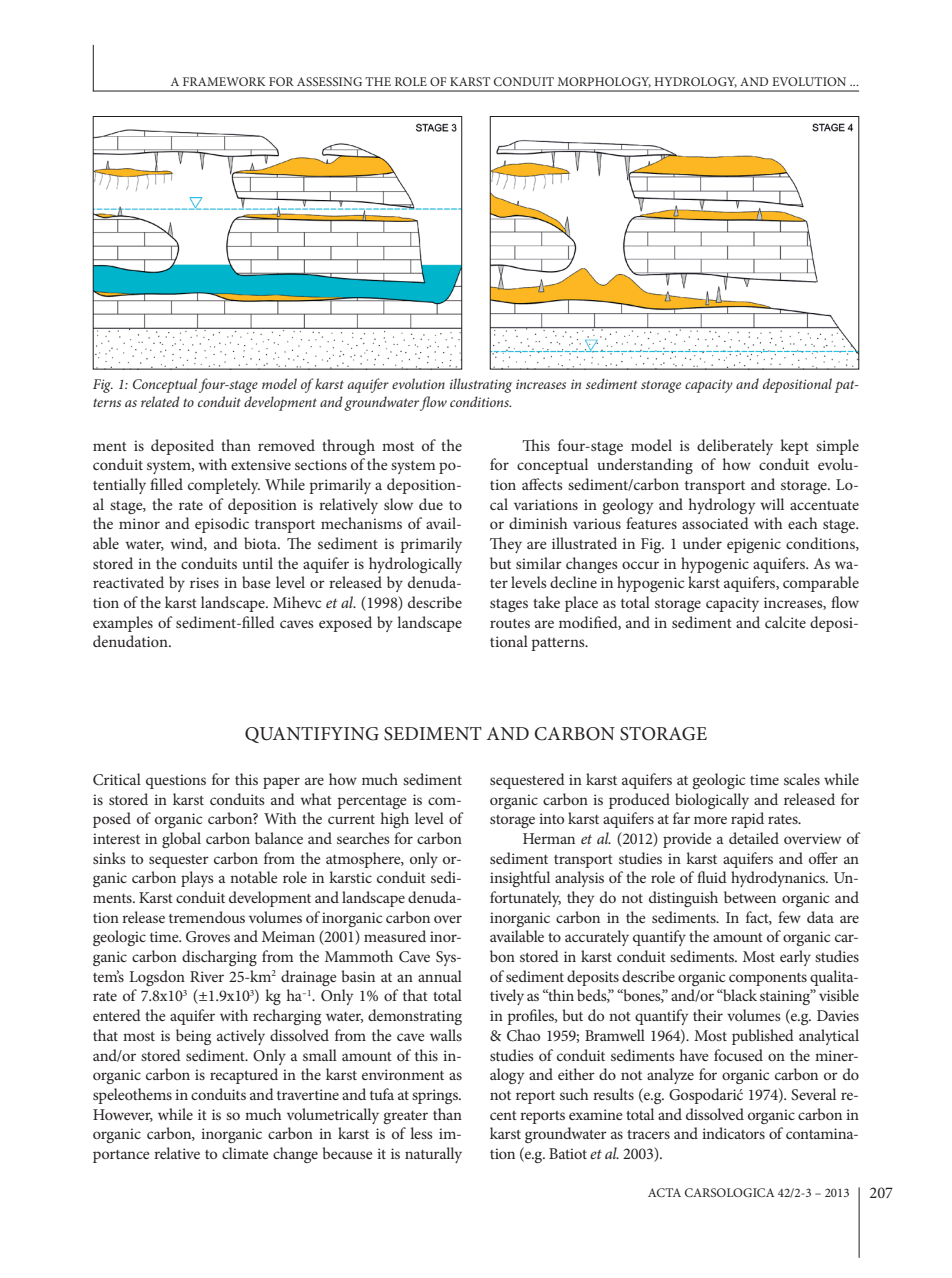 This document has height=1278, width=952. Describe the element at coordinates (794, 447) in the document. I see `kept` at that location.
